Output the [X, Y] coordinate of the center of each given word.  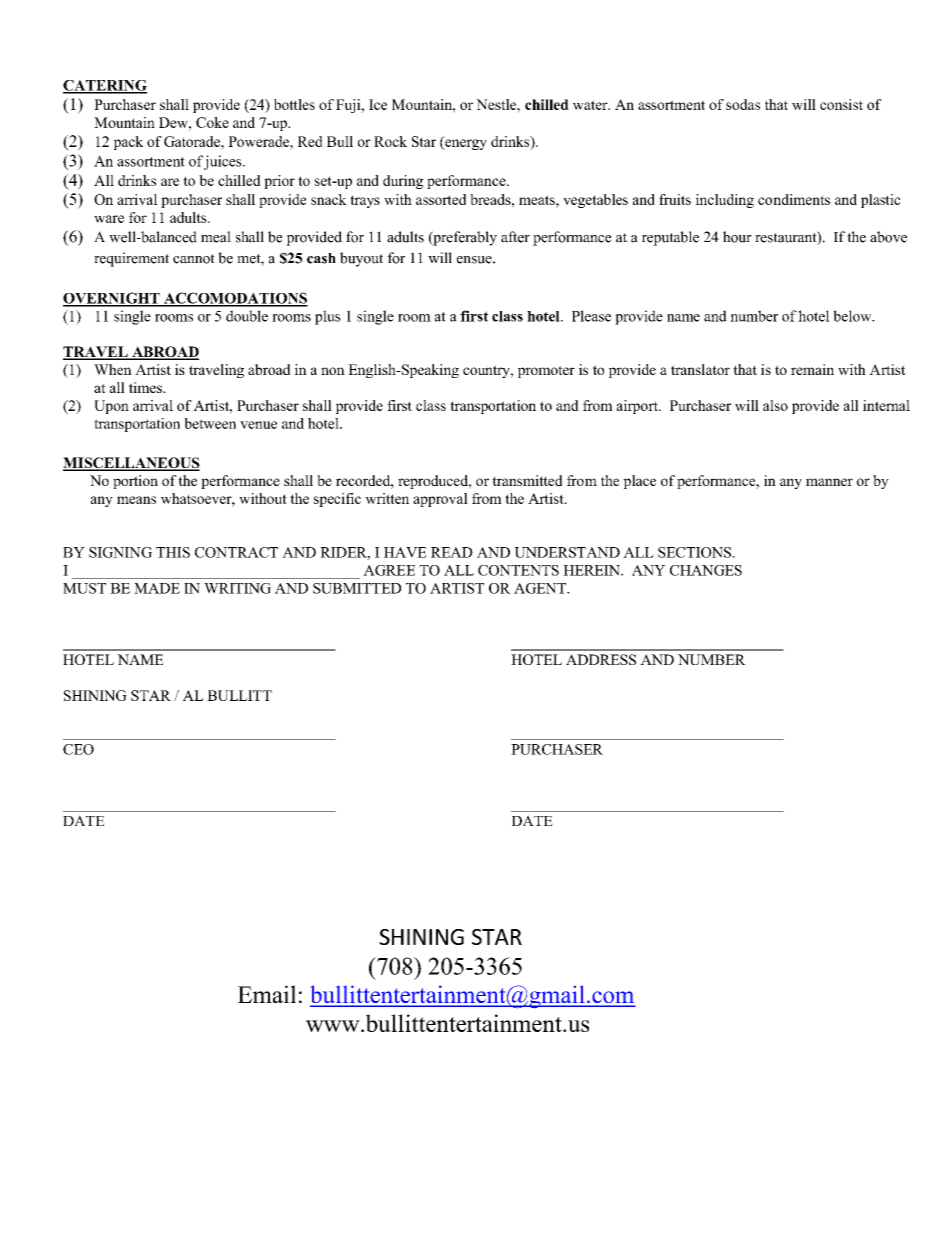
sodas [743, 104]
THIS [173, 552]
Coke [212, 122]
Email [267, 994]
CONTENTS [518, 570]
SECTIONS [695, 552]
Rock [390, 141]
